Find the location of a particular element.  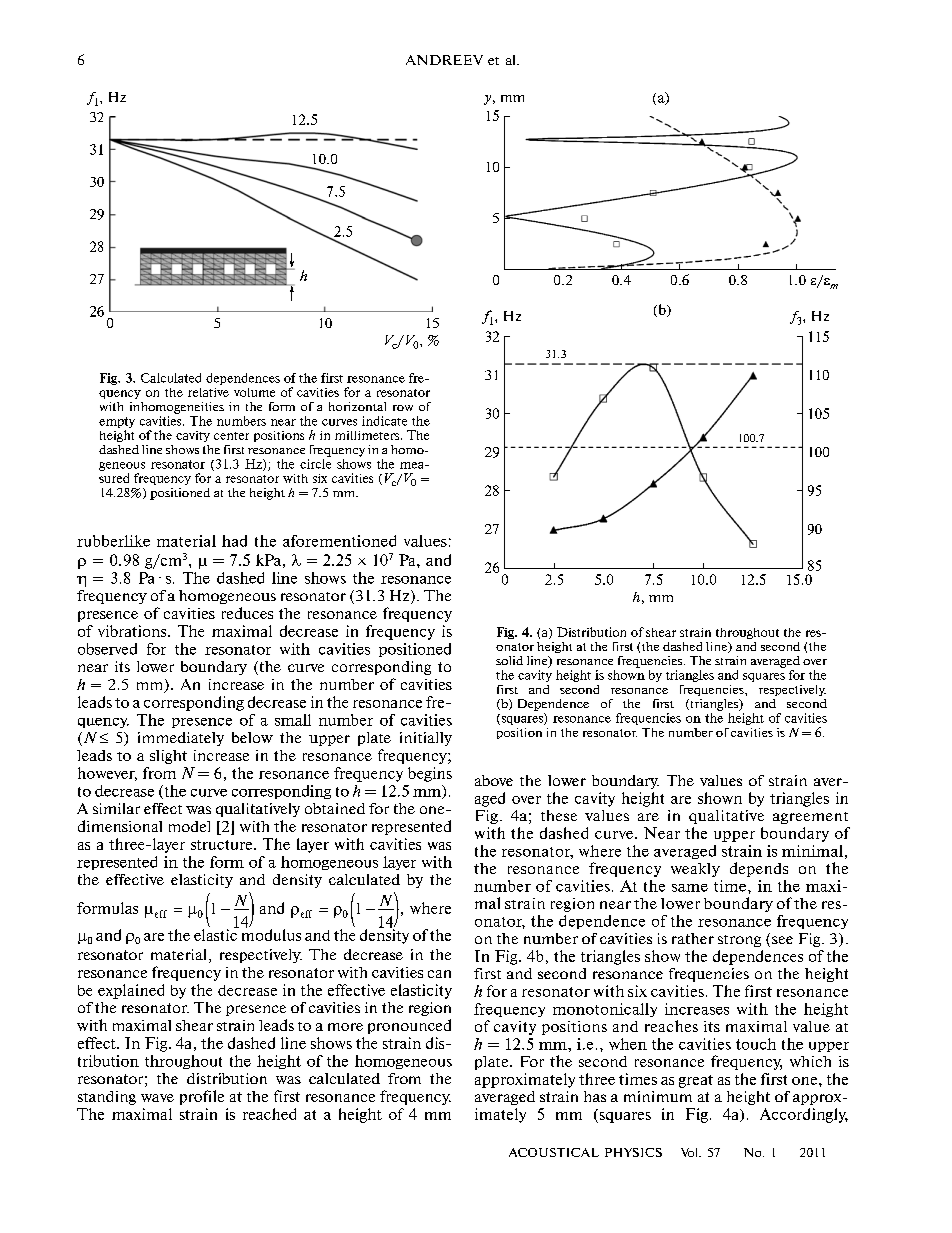

relative is located at coordinates (208, 392).
